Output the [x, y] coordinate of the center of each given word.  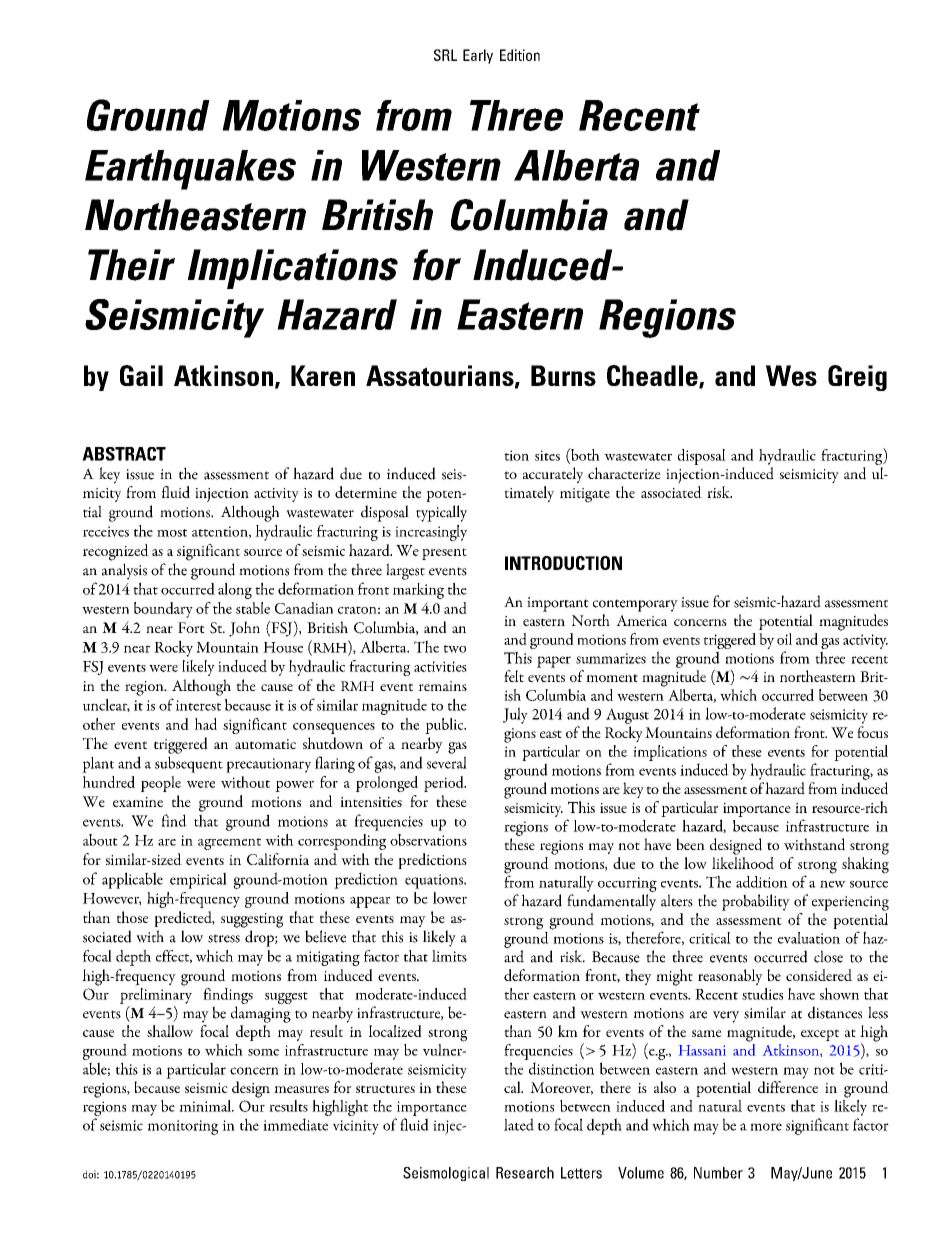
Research [525, 1173]
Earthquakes [190, 170]
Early [478, 56]
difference [788, 1087]
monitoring [183, 1127]
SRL [445, 55]
